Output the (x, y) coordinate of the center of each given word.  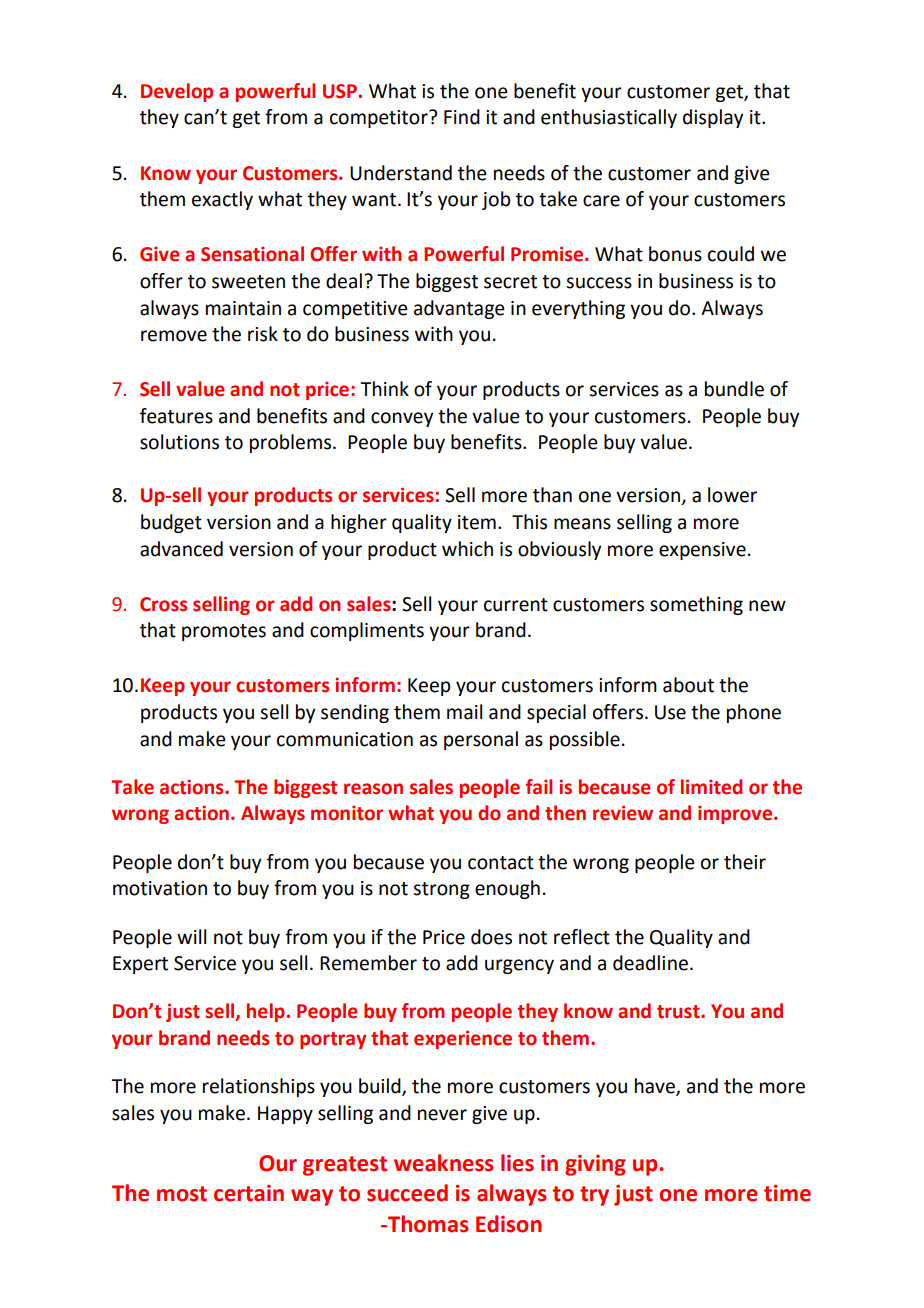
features (176, 416)
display (713, 118)
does (491, 937)
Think (384, 388)
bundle (734, 389)
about (688, 685)
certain (249, 1193)
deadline (650, 963)
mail (464, 712)
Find (462, 117)
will (191, 936)
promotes (224, 632)
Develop (177, 92)
